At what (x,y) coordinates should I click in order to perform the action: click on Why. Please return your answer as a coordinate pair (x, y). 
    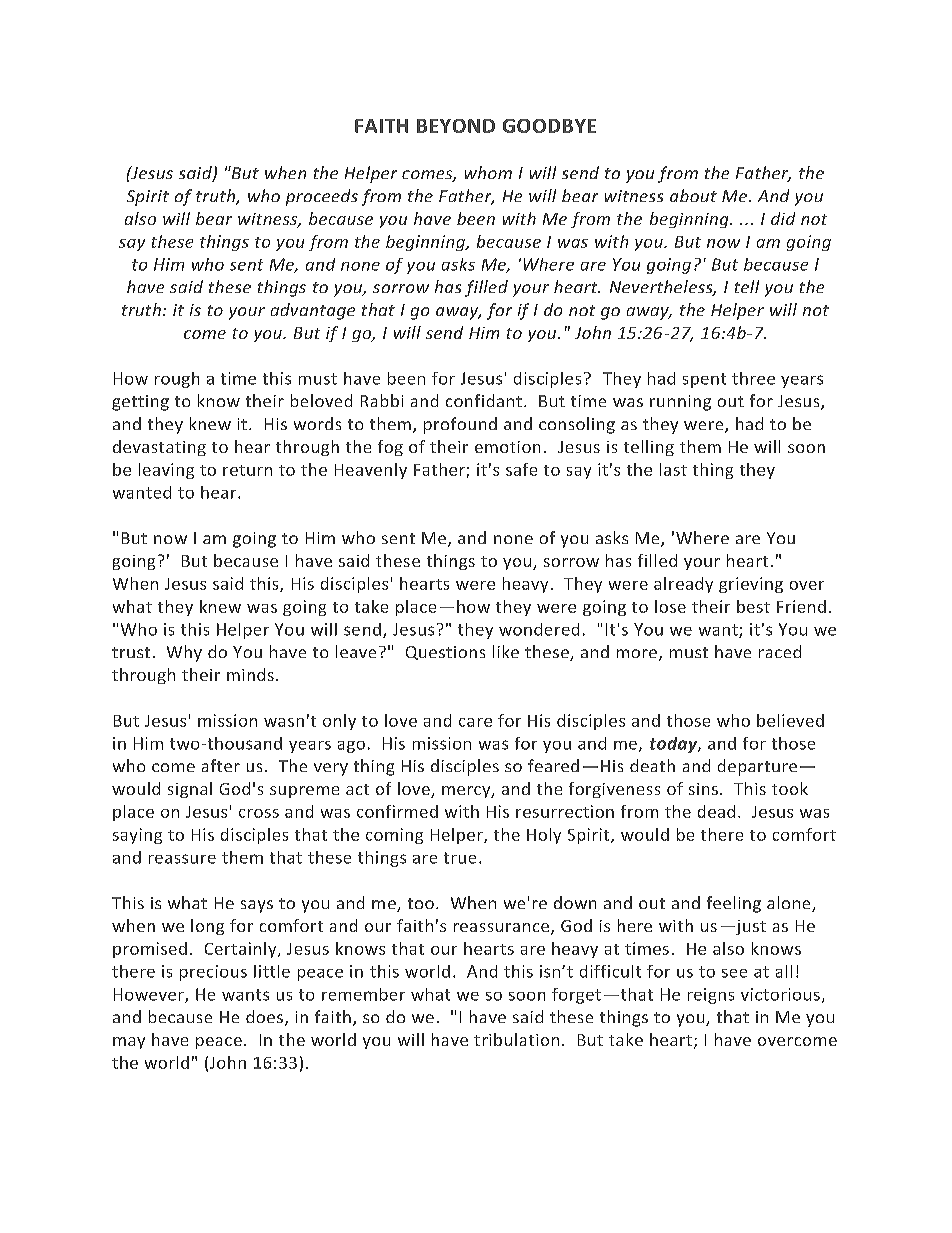
    Looking at the image, I should click on (184, 653).
